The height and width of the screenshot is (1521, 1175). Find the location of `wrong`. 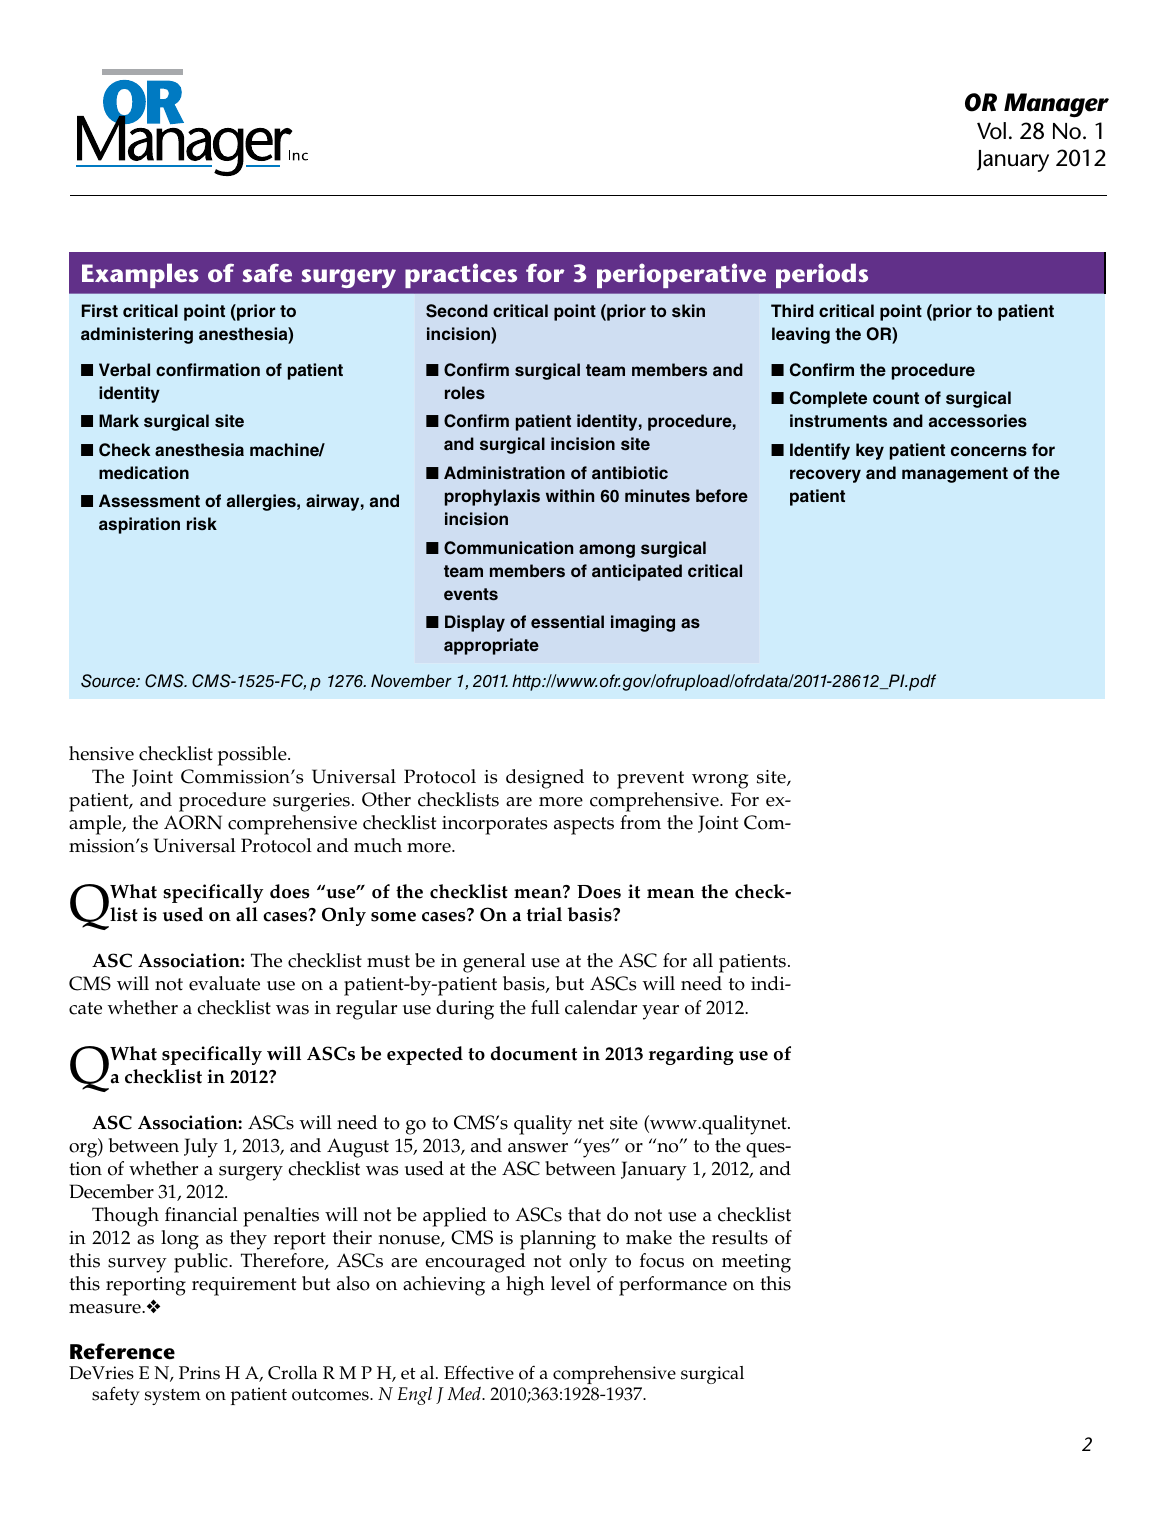

wrong is located at coordinates (720, 781).
